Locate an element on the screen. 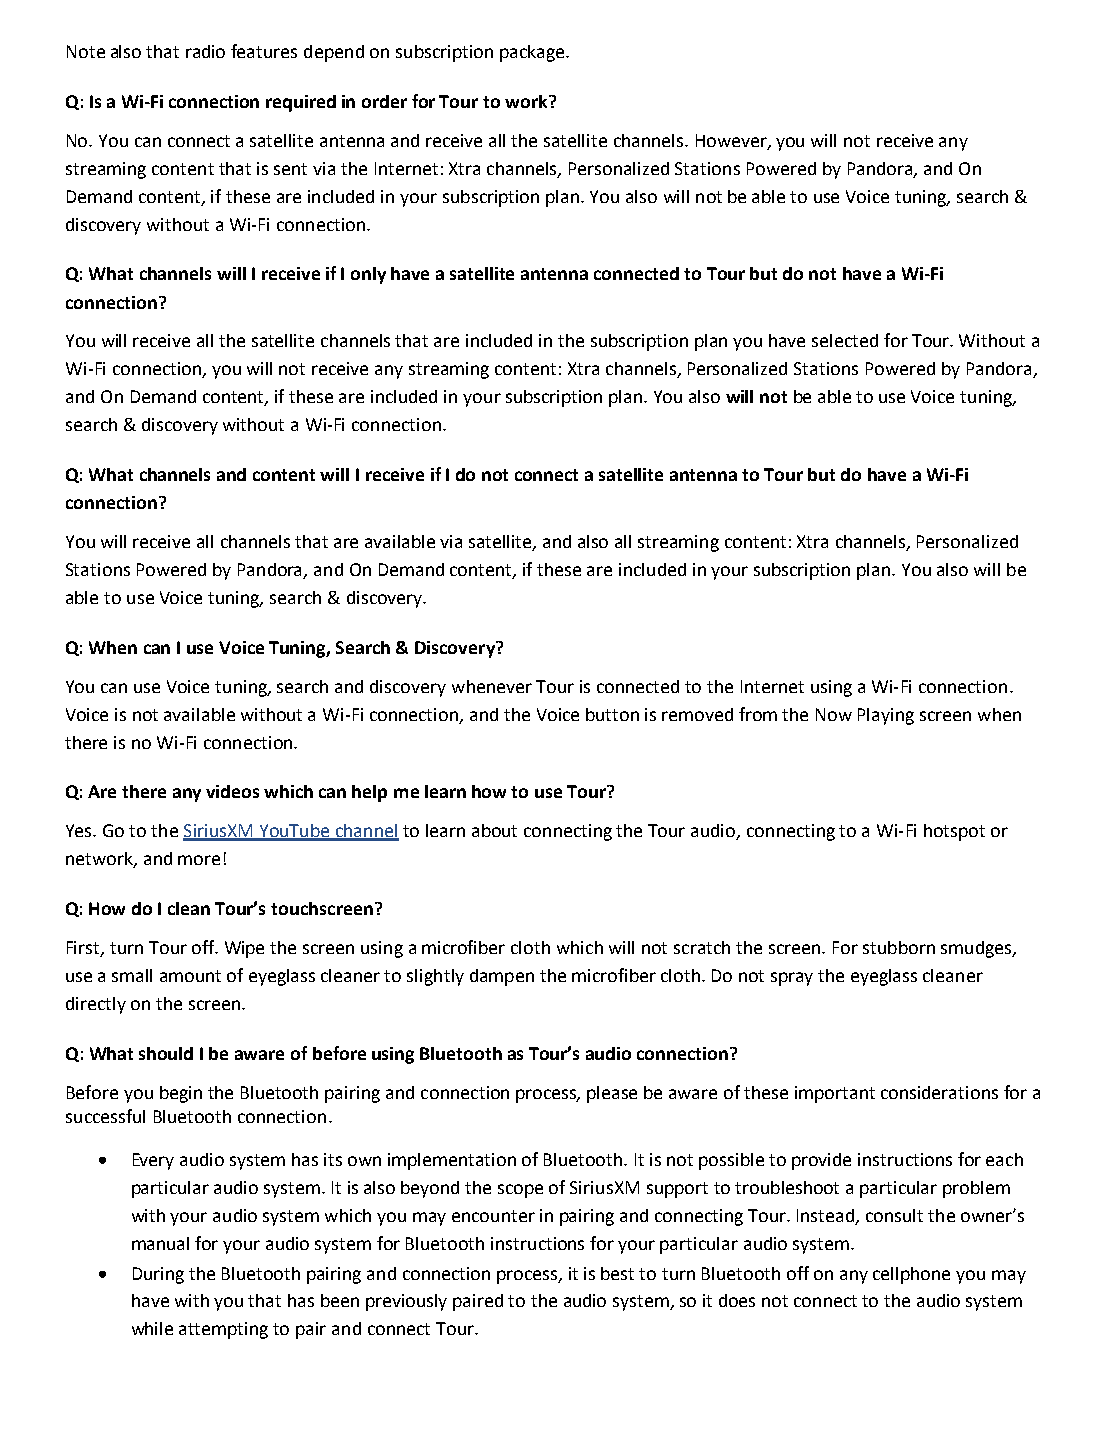 The width and height of the screenshot is (1110, 1436). radio is located at coordinates (205, 51).
